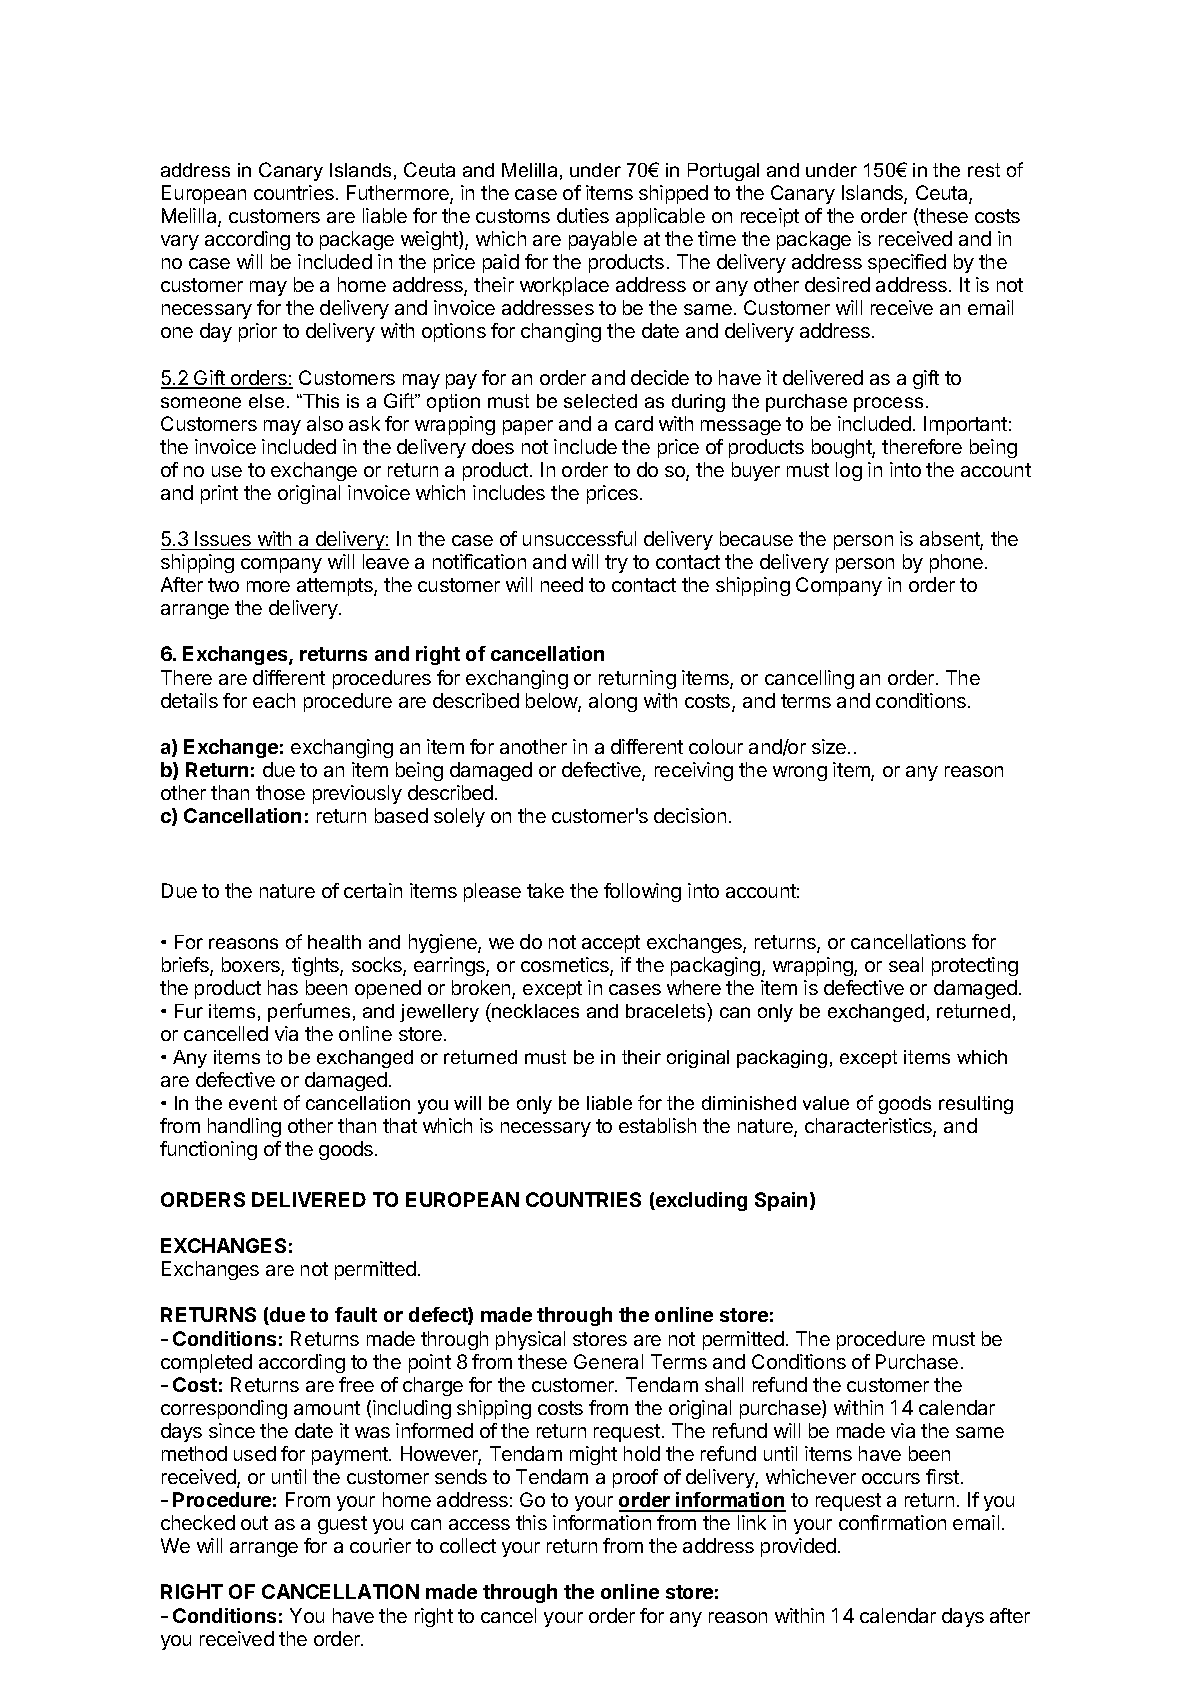 This image has width=1195, height=1690. I want to click on duties, so click(583, 215).
